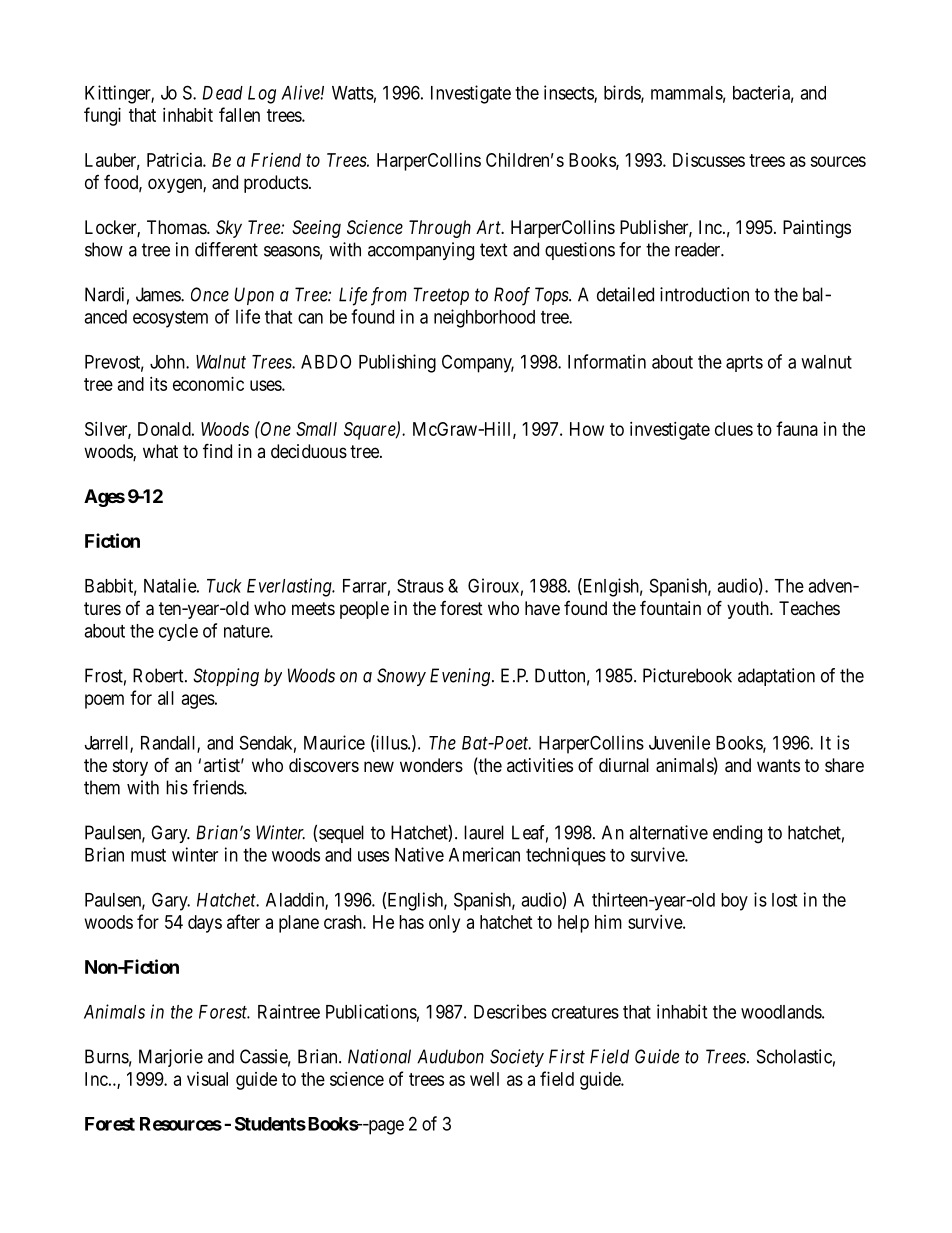 The image size is (952, 1233). What do you see at coordinates (567, 1056) in the document?
I see `First` at bounding box center [567, 1056].
